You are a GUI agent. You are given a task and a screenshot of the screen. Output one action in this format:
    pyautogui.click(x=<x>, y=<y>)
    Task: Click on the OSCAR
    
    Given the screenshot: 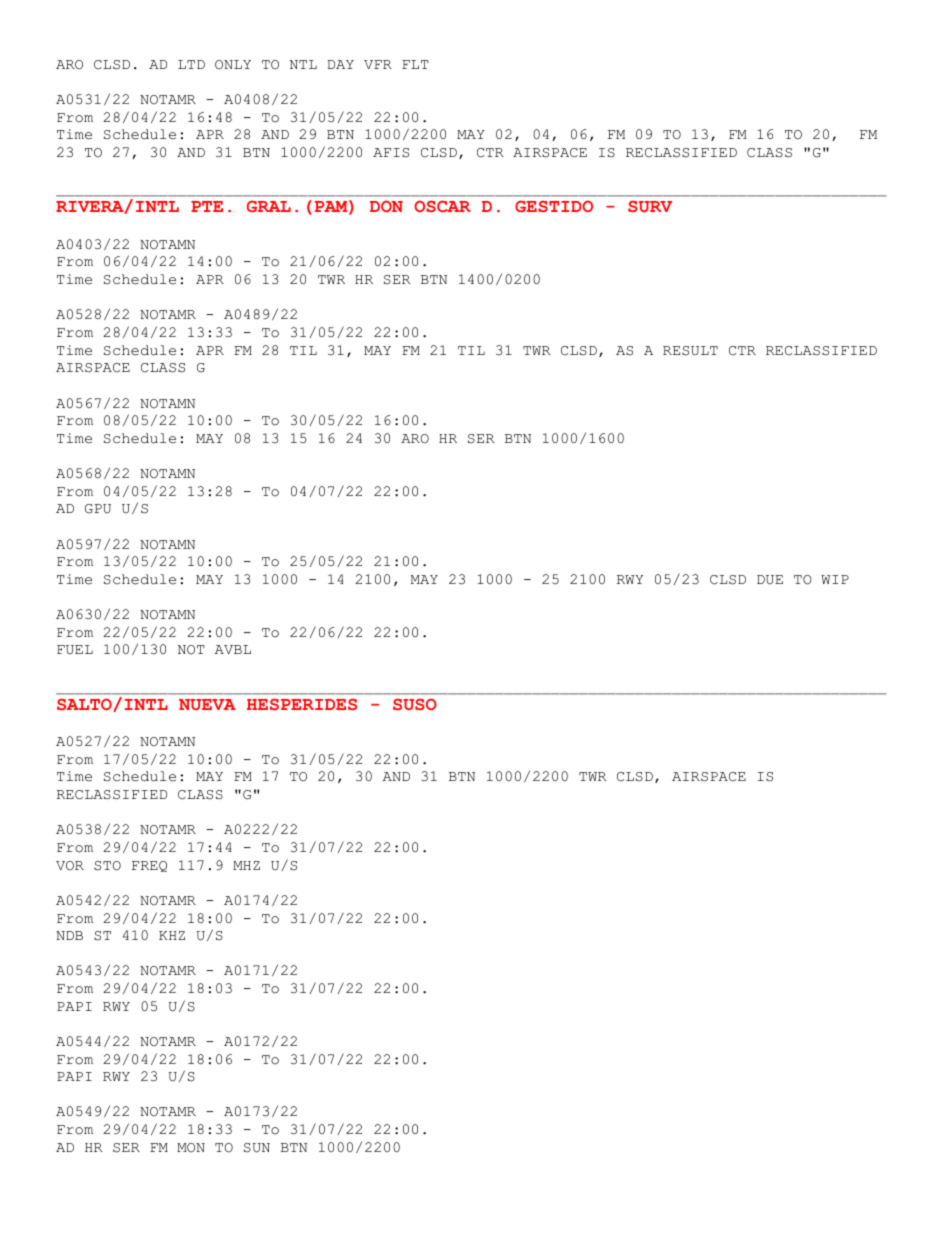 What is the action you would take?
    pyautogui.click(x=442, y=206)
